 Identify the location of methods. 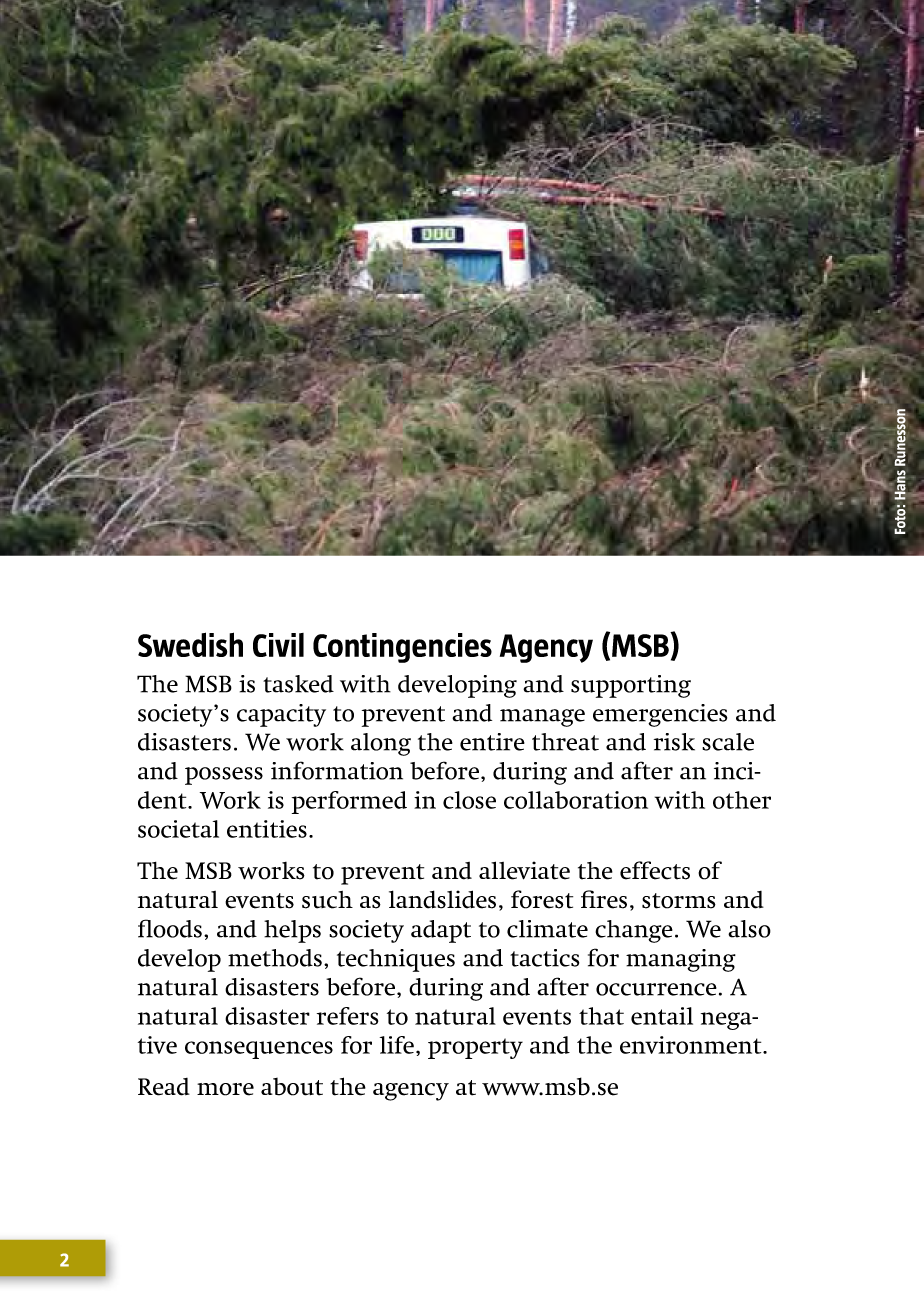
(275, 958).
